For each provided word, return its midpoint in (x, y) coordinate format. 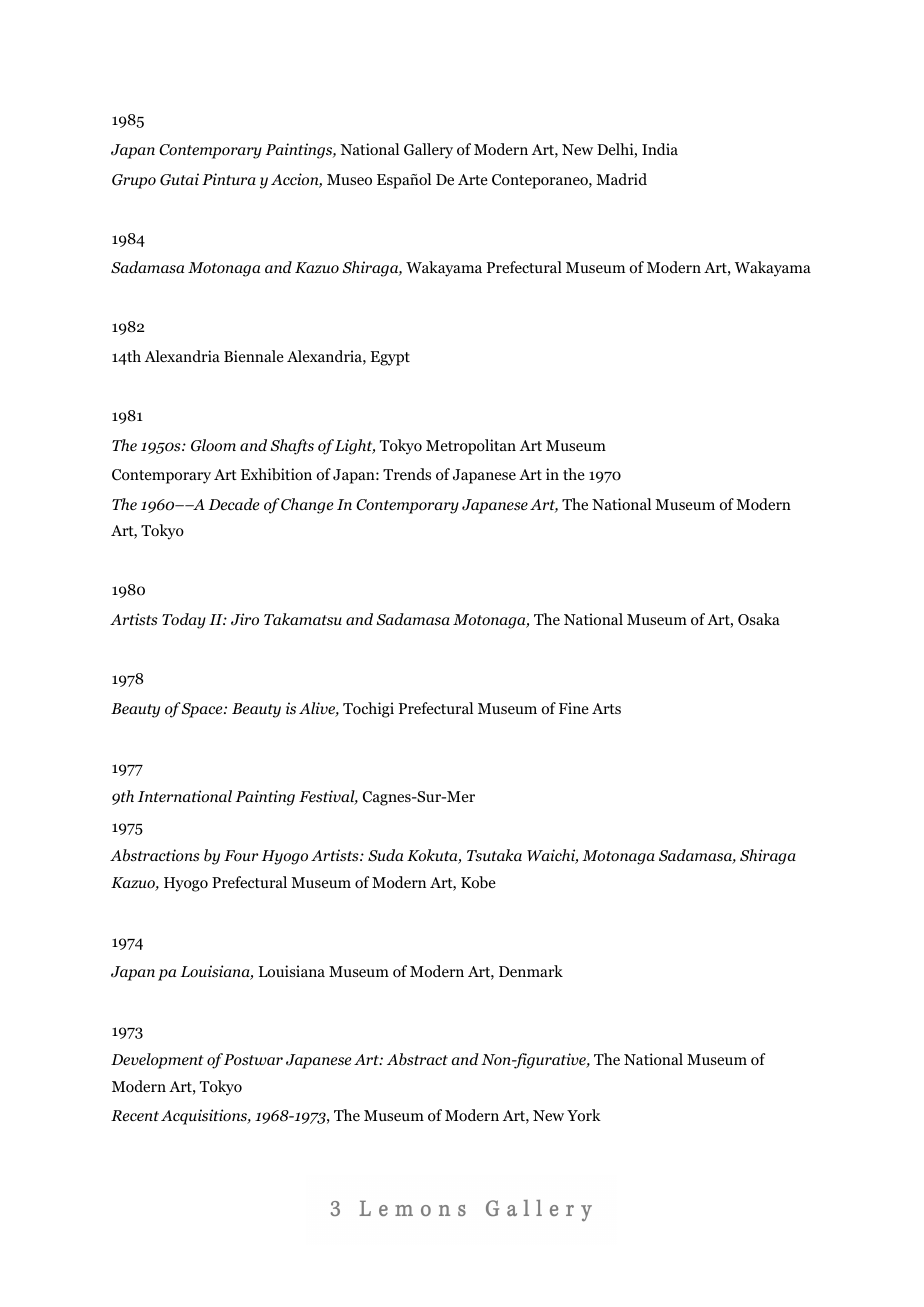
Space (203, 710)
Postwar (253, 1060)
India (660, 149)
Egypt (390, 358)
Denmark (531, 971)
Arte (473, 179)
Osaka (759, 619)
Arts (606, 708)
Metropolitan (471, 447)
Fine (574, 708)
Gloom (213, 445)
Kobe (478, 882)
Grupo (134, 181)
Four (241, 855)
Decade (233, 504)
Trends (407, 474)
